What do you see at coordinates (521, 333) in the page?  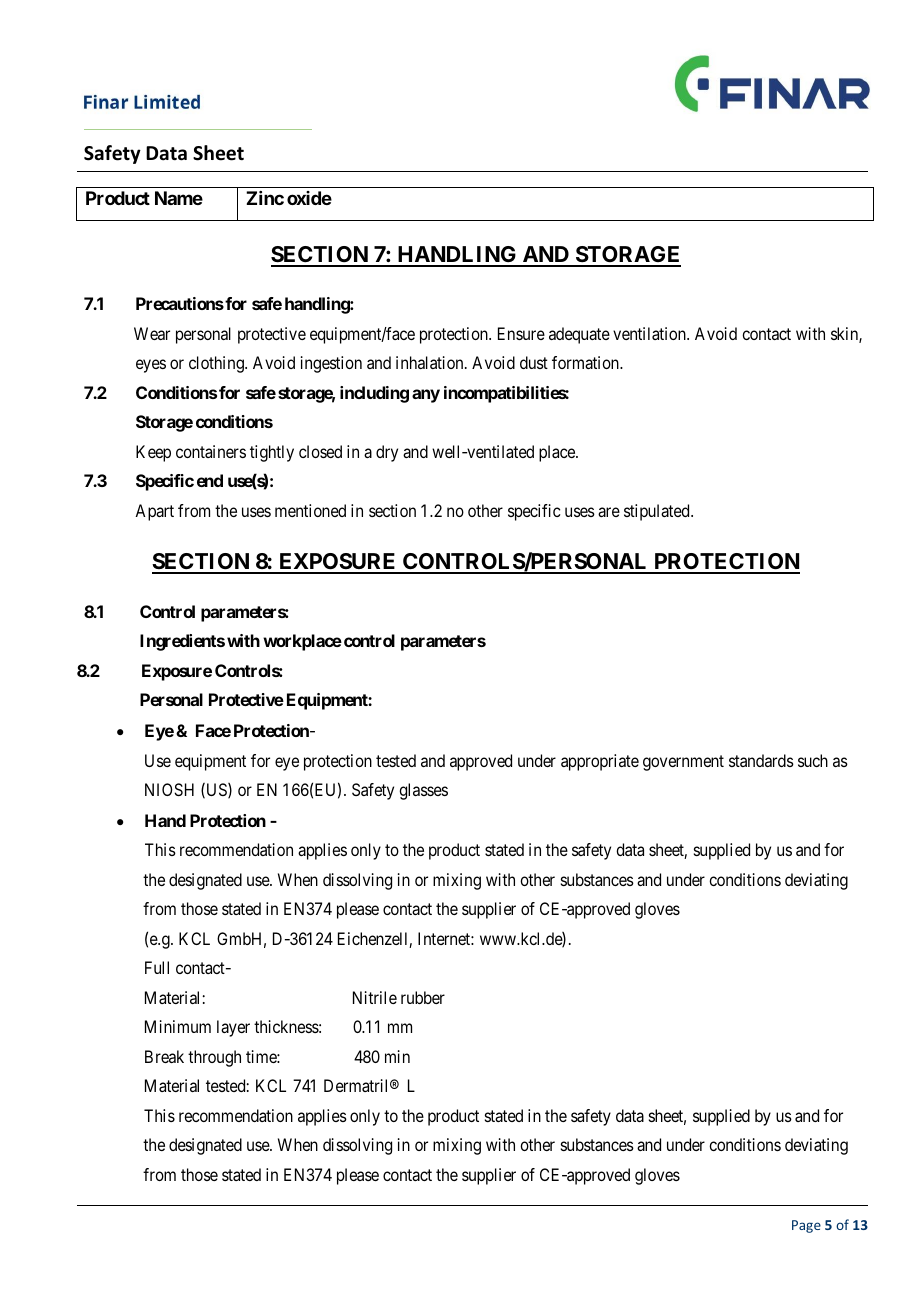 I see `Ensure` at bounding box center [521, 333].
